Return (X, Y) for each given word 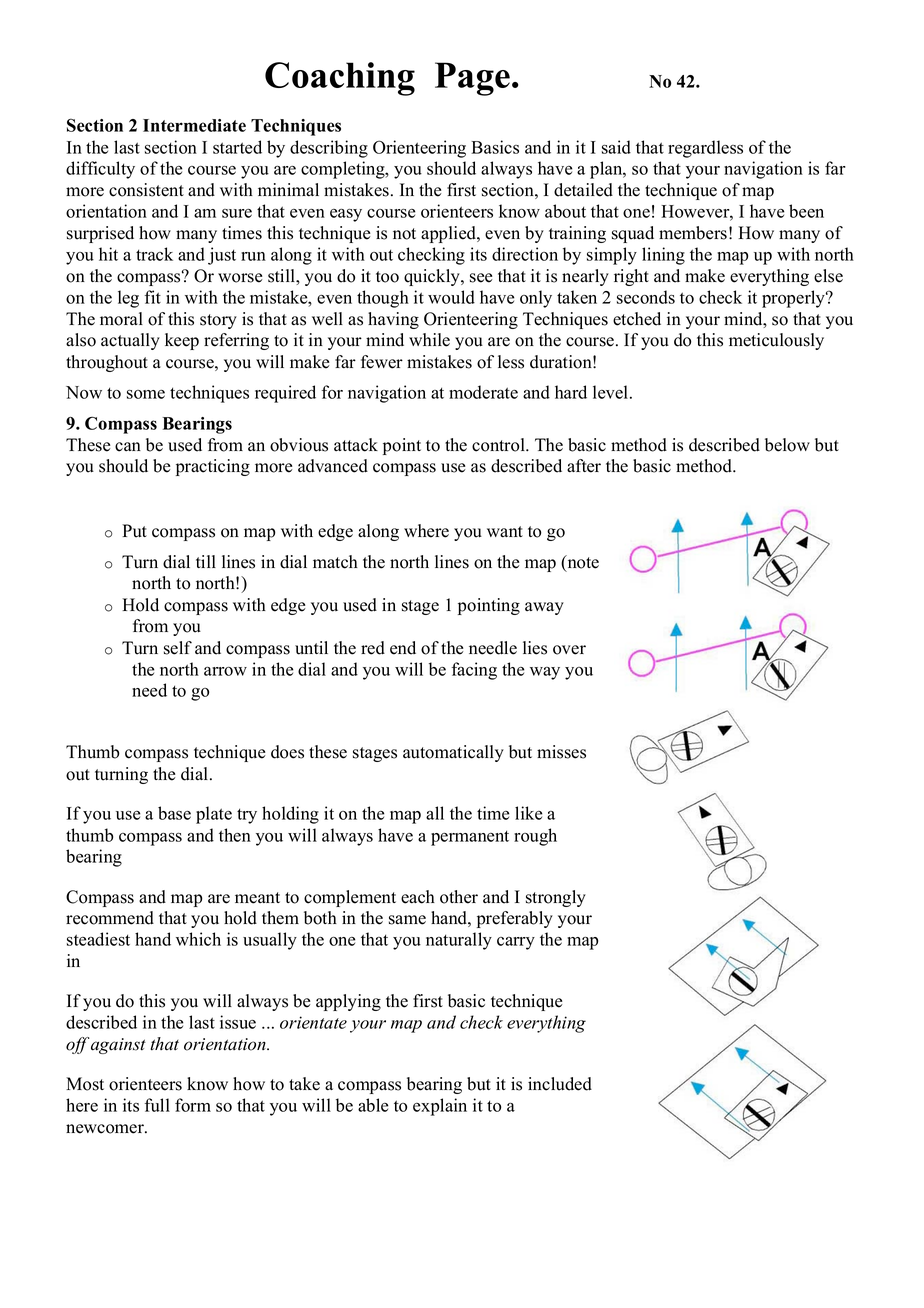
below (787, 445)
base (174, 813)
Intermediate (194, 125)
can (128, 447)
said (616, 147)
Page (472, 79)
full (157, 1105)
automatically (453, 753)
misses (561, 752)
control (499, 445)
